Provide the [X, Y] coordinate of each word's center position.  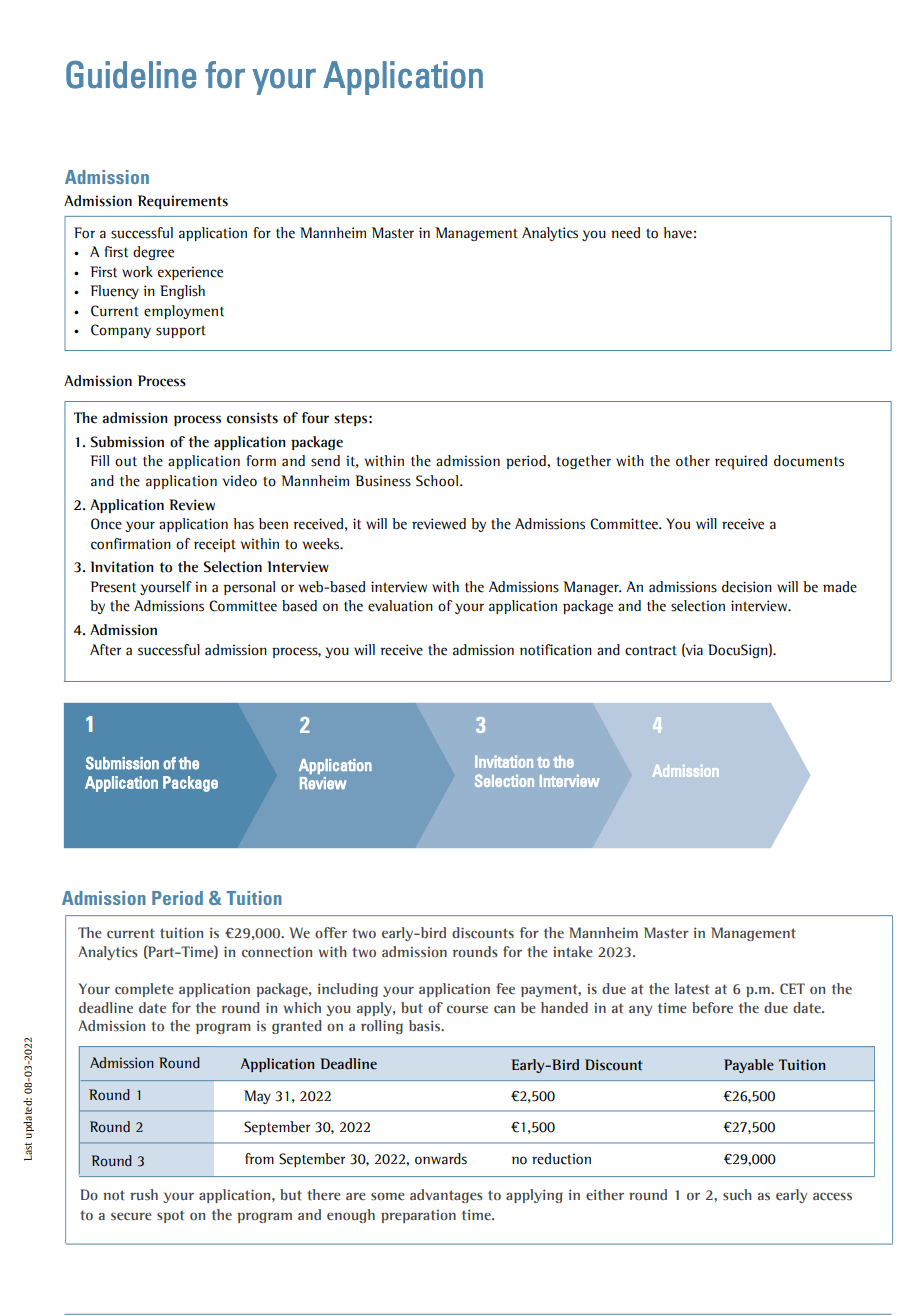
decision [747, 587]
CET [792, 988]
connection [277, 951]
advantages [446, 1196]
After [105, 650]
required [741, 462]
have [677, 233]
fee [505, 988]
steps [350, 419]
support [181, 331]
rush [144, 1194]
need [625, 233]
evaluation [400, 606]
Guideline [131, 75]
